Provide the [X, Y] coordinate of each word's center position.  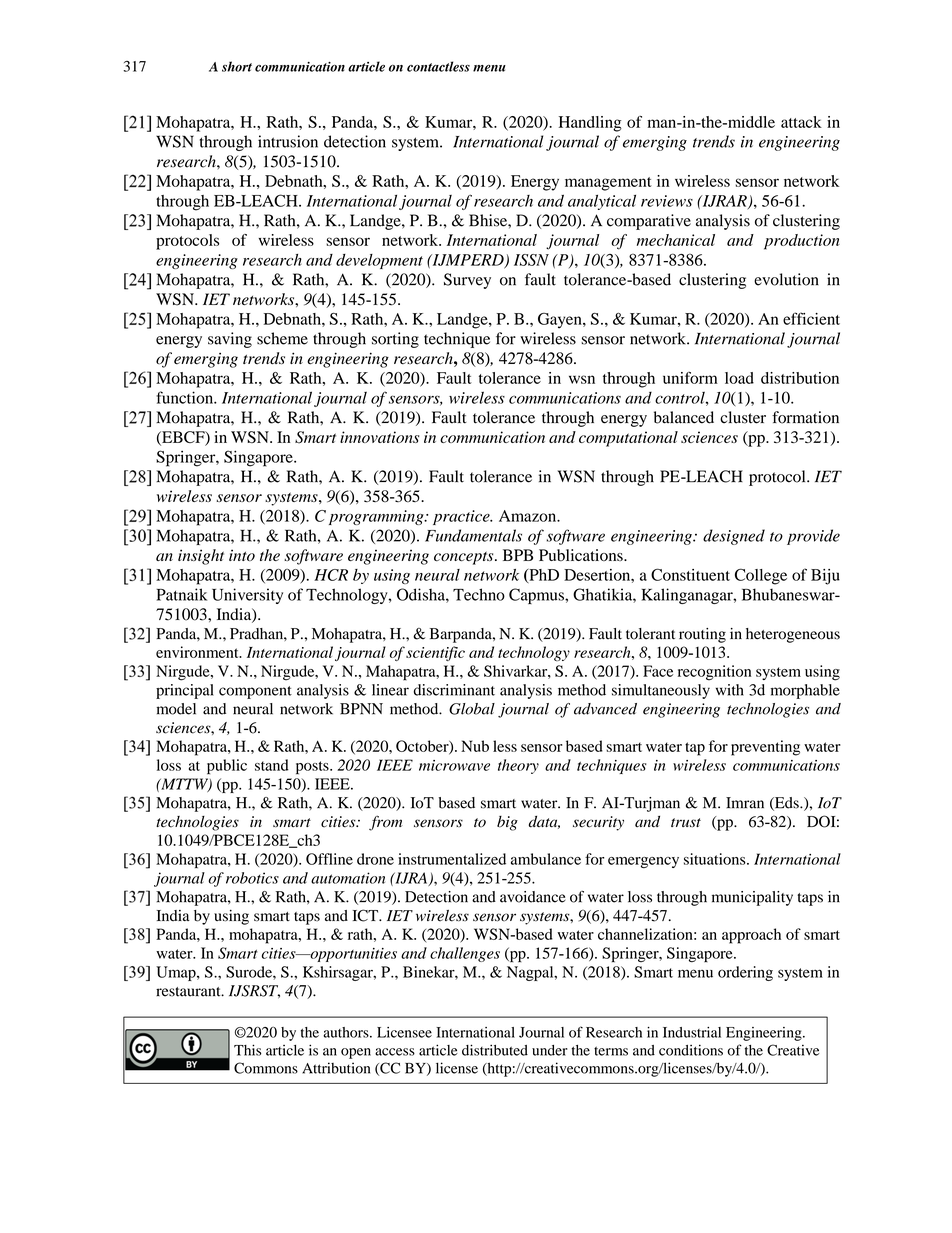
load [739, 378]
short [237, 66]
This [247, 1050]
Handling [590, 124]
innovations [379, 437]
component [255, 692]
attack [801, 122]
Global [472, 709]
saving [230, 340]
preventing [765, 748]
